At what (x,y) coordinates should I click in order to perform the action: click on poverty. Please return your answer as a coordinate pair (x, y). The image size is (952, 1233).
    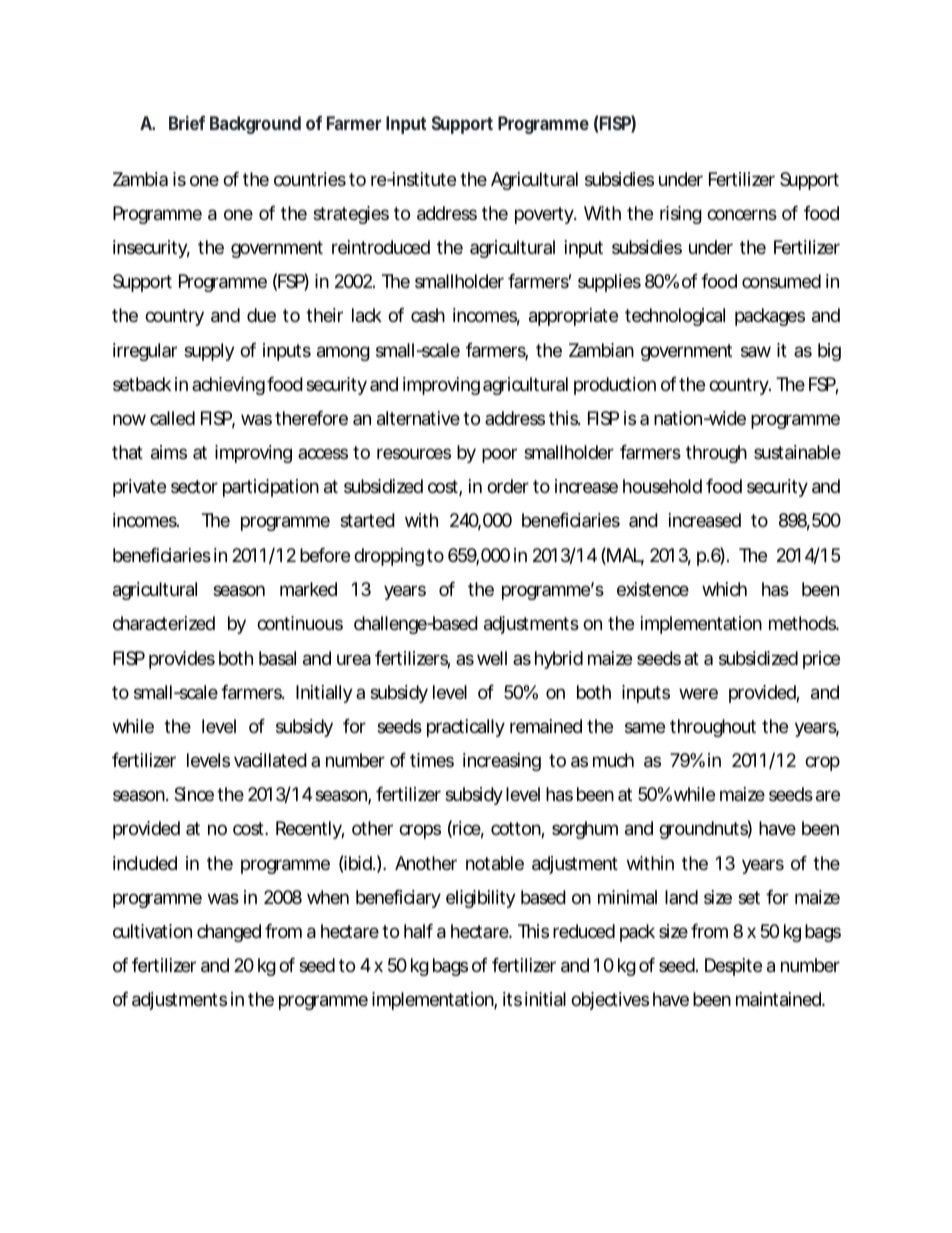
    Looking at the image, I should click on (545, 215).
